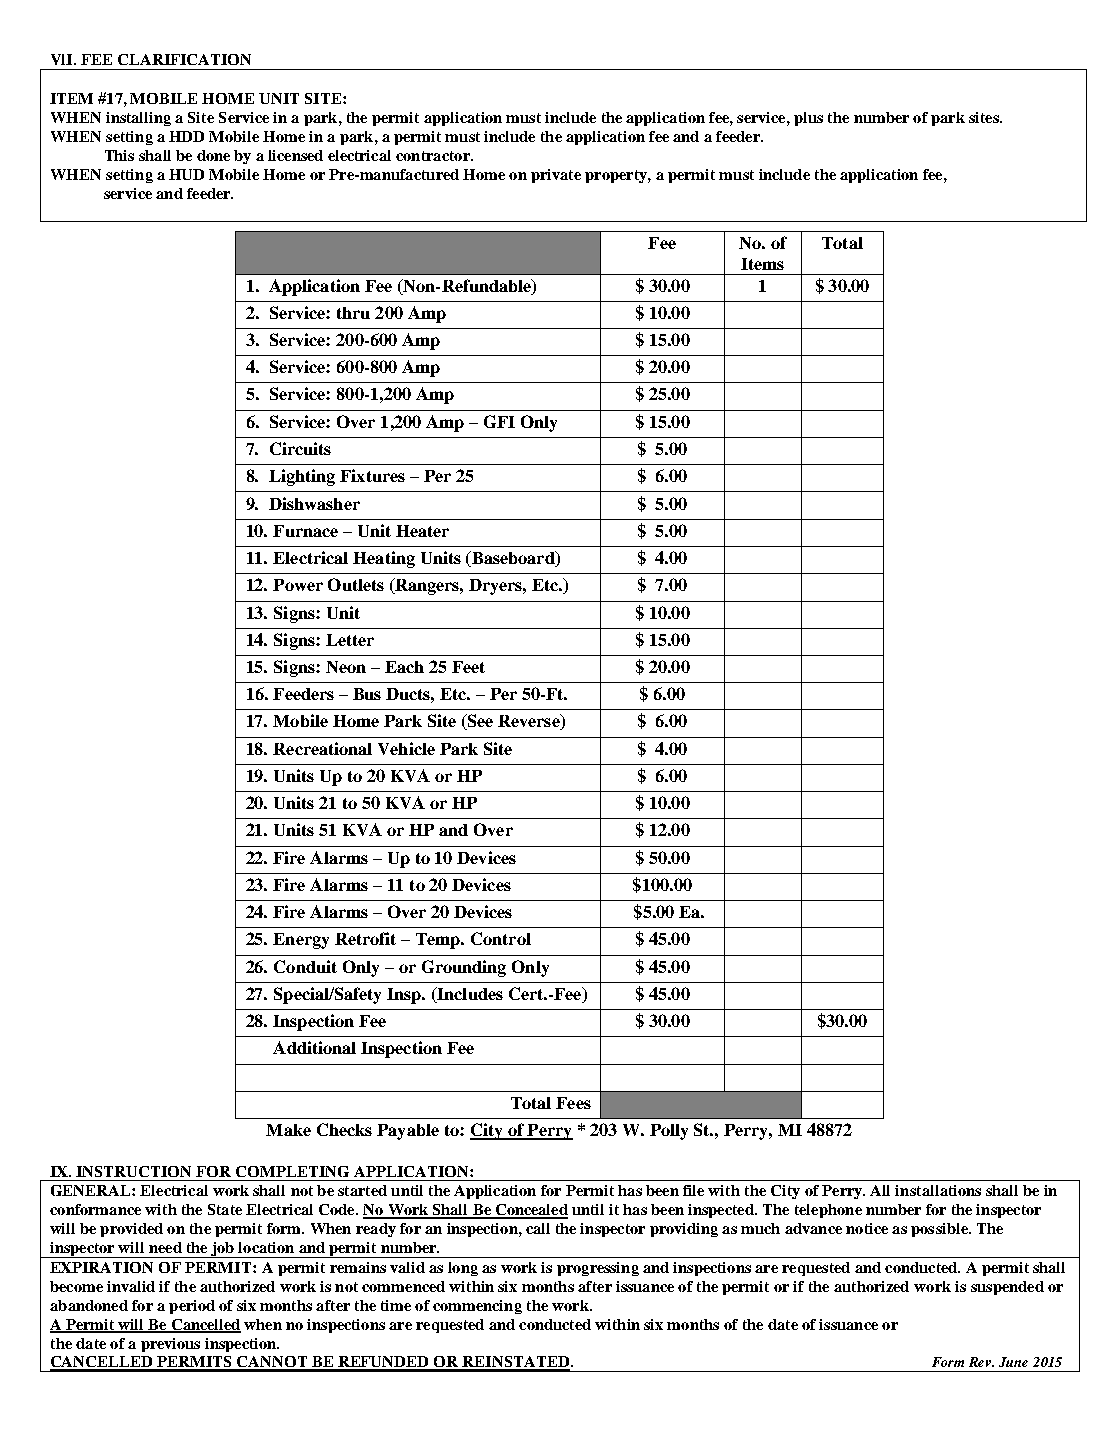 The height and width of the page is (1448, 1119). I want to click on HDD, so click(186, 136).
